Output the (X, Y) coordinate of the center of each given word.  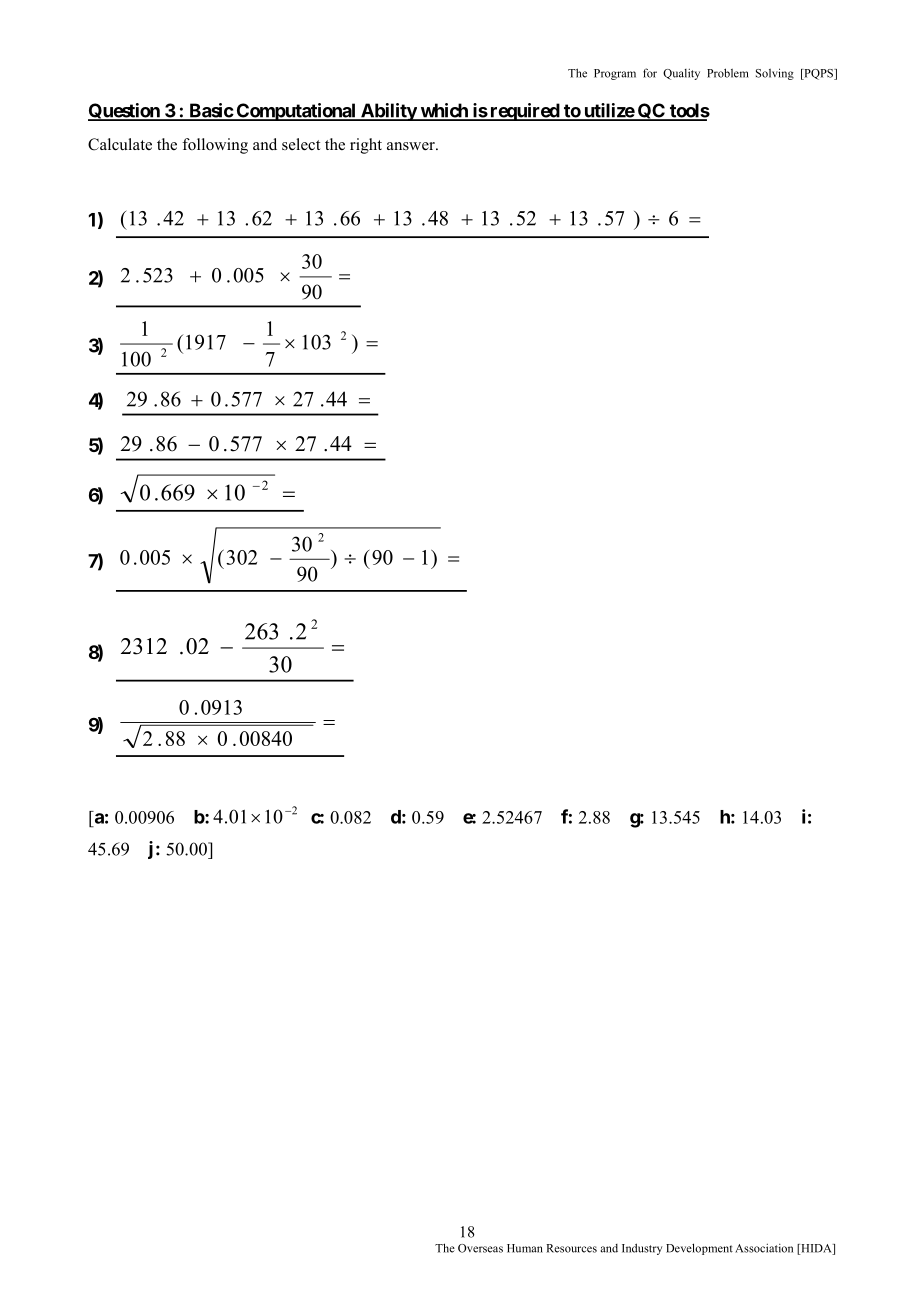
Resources (572, 1248)
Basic (210, 111)
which (444, 111)
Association (764, 1248)
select (301, 144)
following (215, 146)
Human (525, 1248)
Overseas (480, 1248)
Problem (728, 73)
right (366, 146)
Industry (642, 1249)
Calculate (120, 144)
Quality (681, 74)
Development (699, 1249)
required (524, 112)
